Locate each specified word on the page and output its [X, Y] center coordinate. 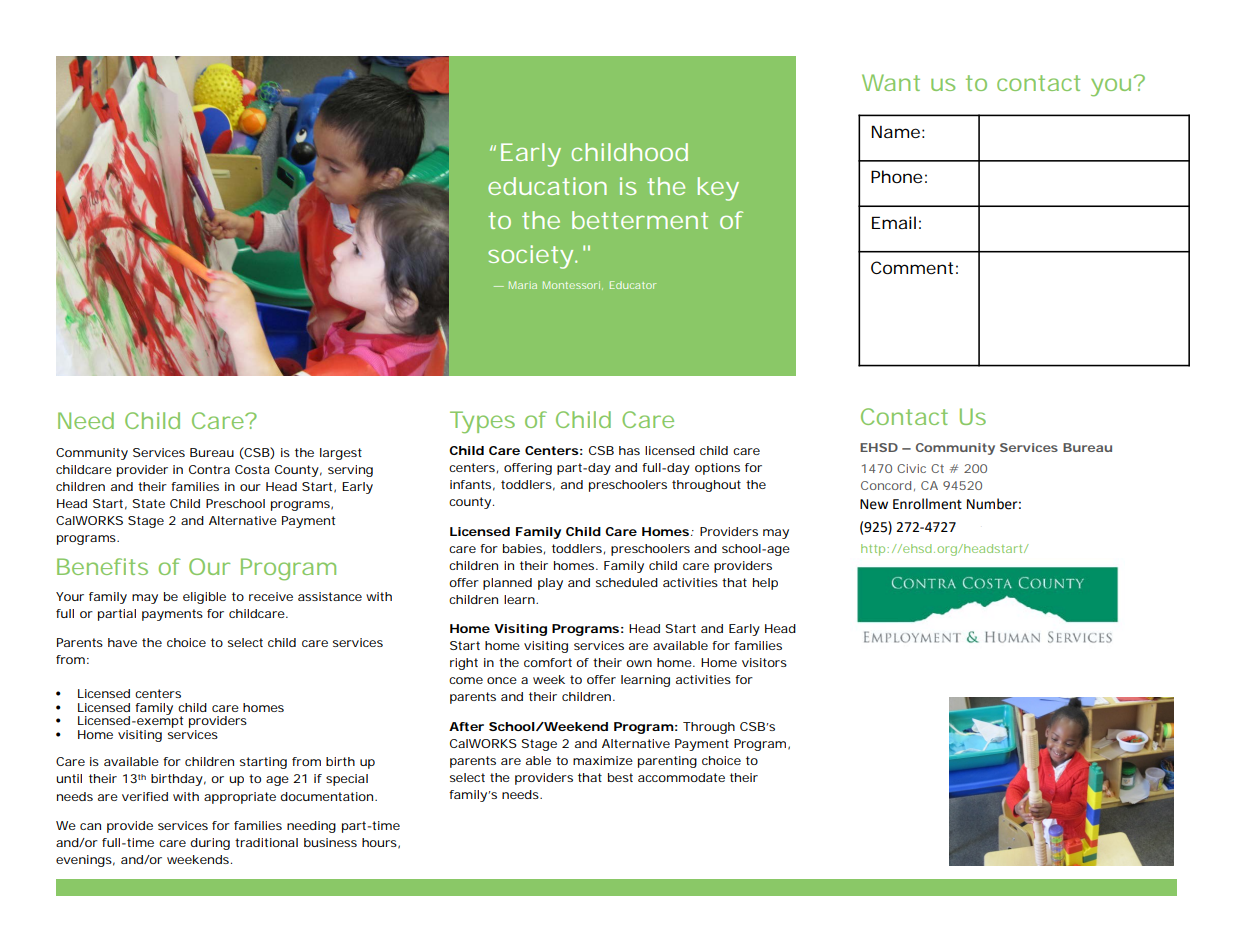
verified [145, 796]
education [547, 186]
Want [891, 82]
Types [482, 422]
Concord [886, 485]
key [718, 189]
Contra [209, 469]
